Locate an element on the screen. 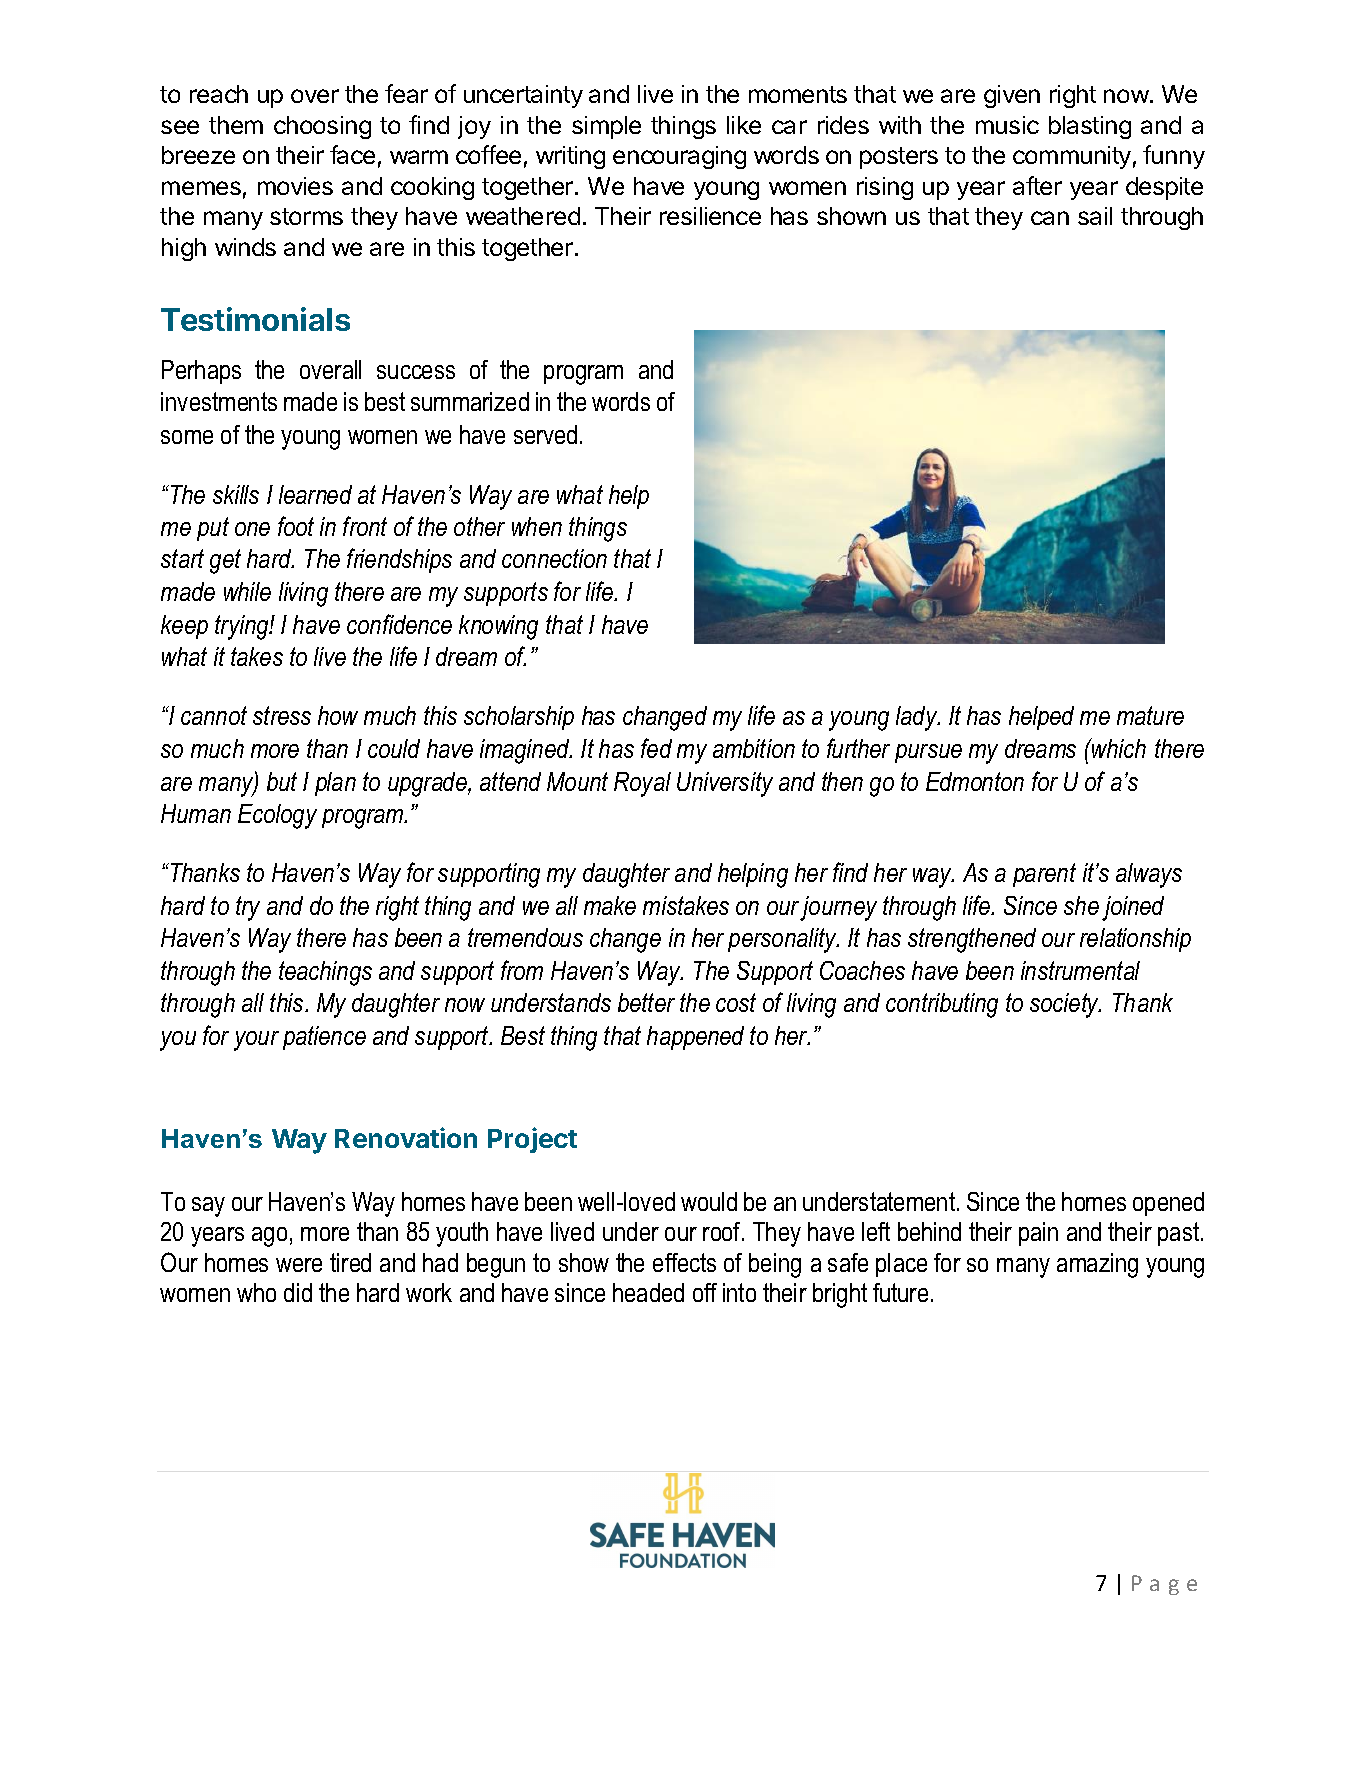  stress is located at coordinates (282, 715).
